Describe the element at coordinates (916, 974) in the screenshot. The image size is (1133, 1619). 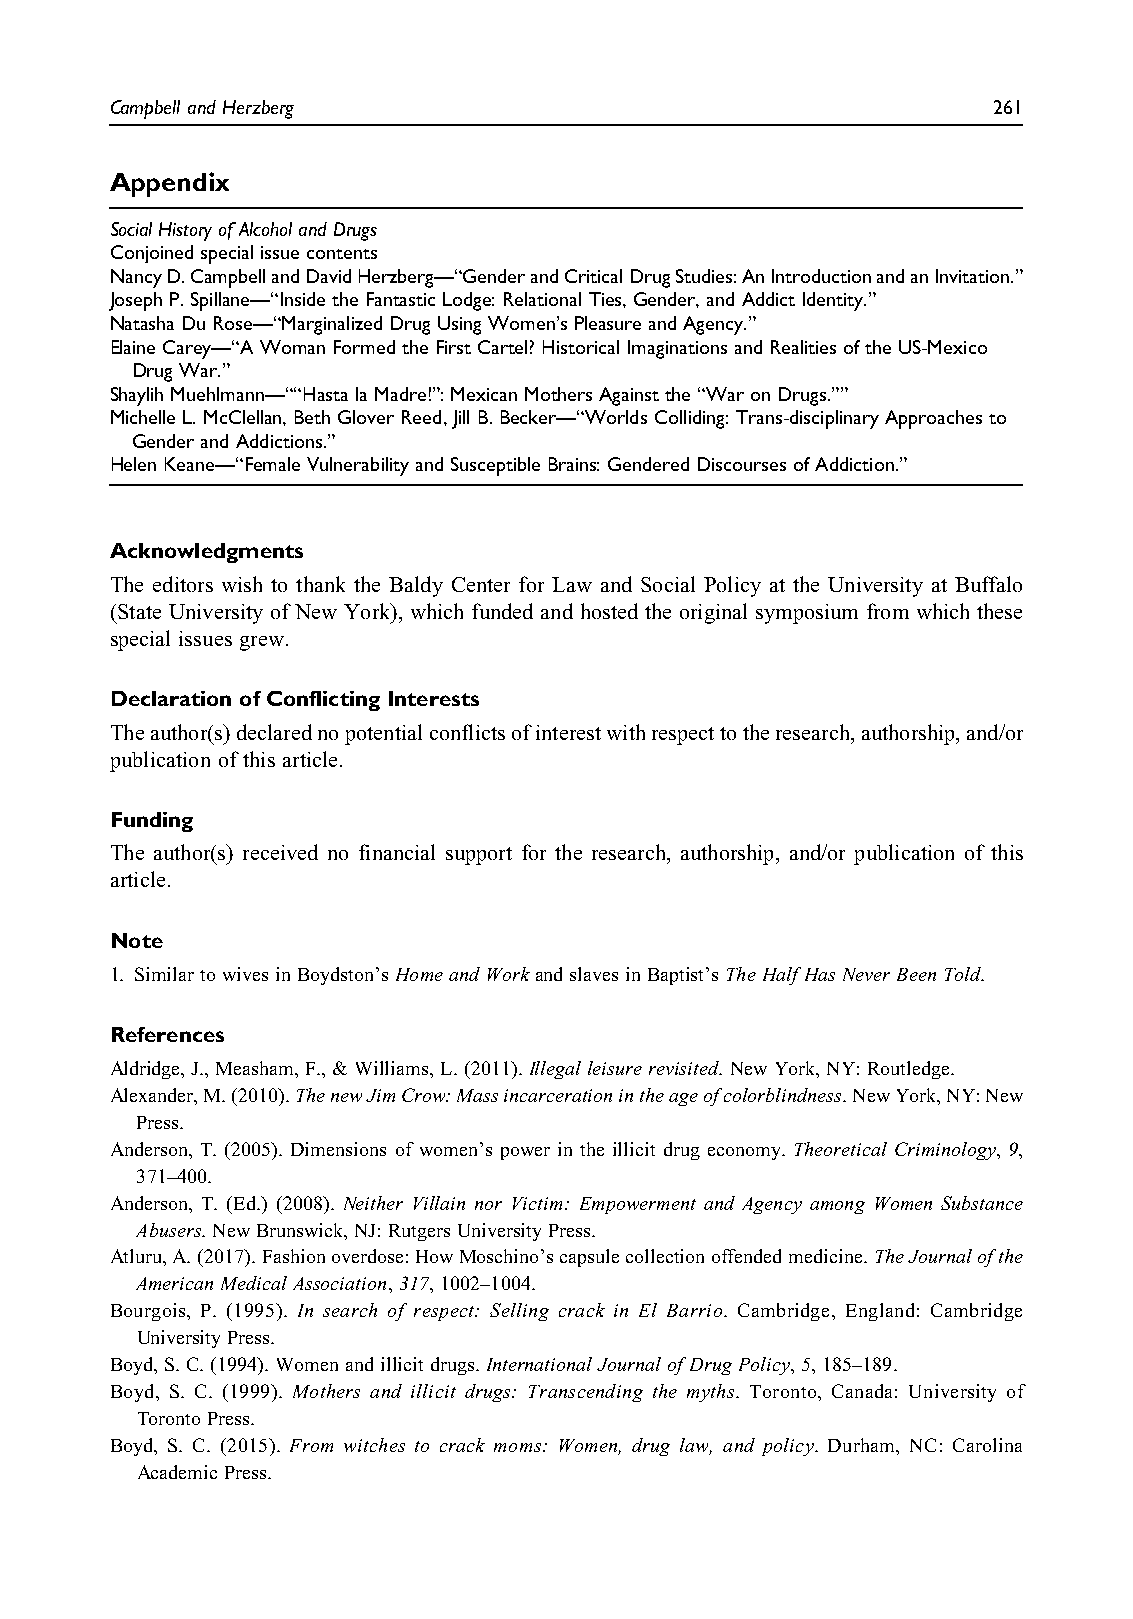
I see `Been` at that location.
